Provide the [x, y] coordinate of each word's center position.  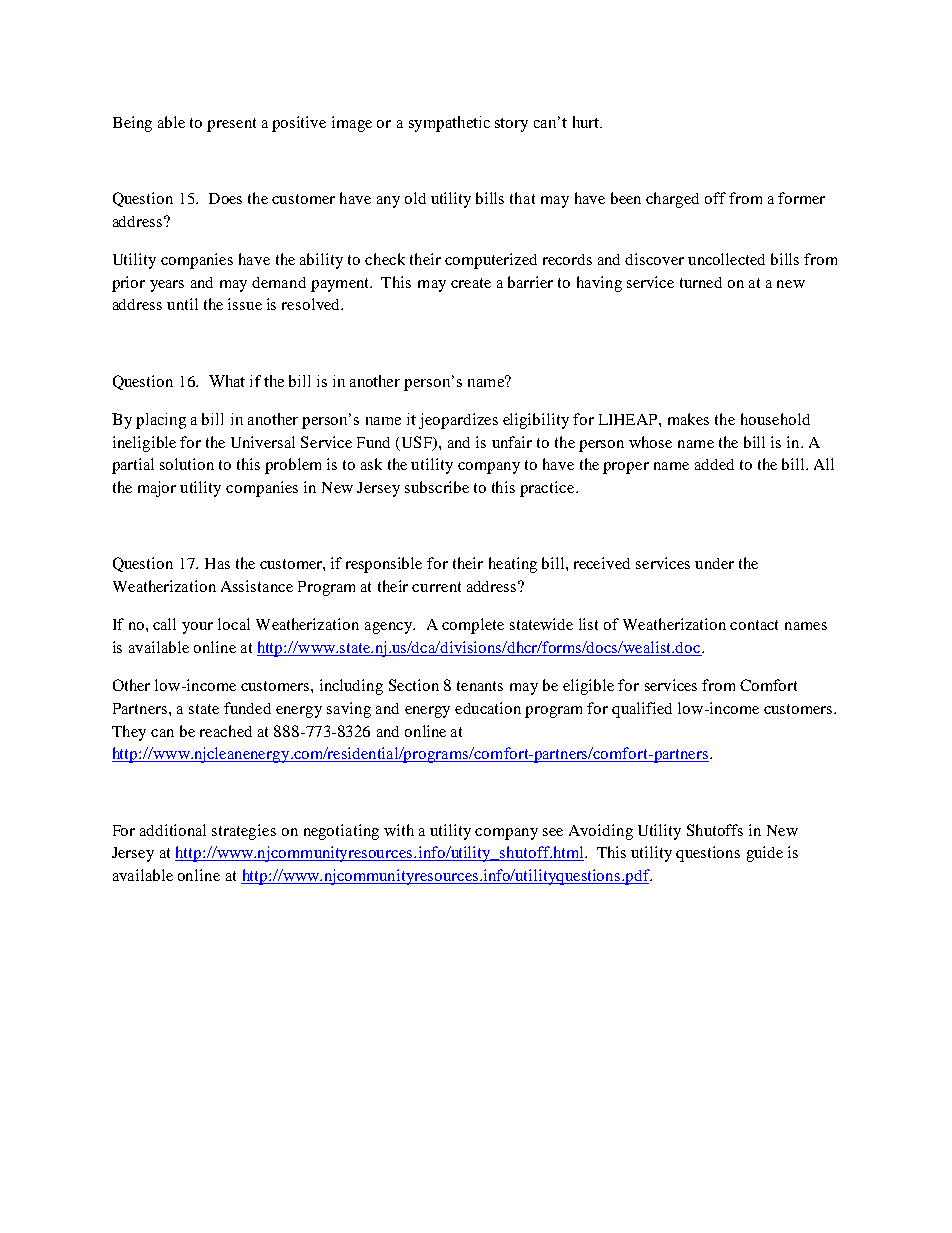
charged [672, 200]
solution [187, 464]
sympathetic [449, 124]
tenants [480, 686]
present [231, 125]
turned [701, 282]
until [182, 304]
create [471, 283]
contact [754, 625]
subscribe [437, 487]
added [714, 464]
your [197, 628]
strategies [244, 832]
